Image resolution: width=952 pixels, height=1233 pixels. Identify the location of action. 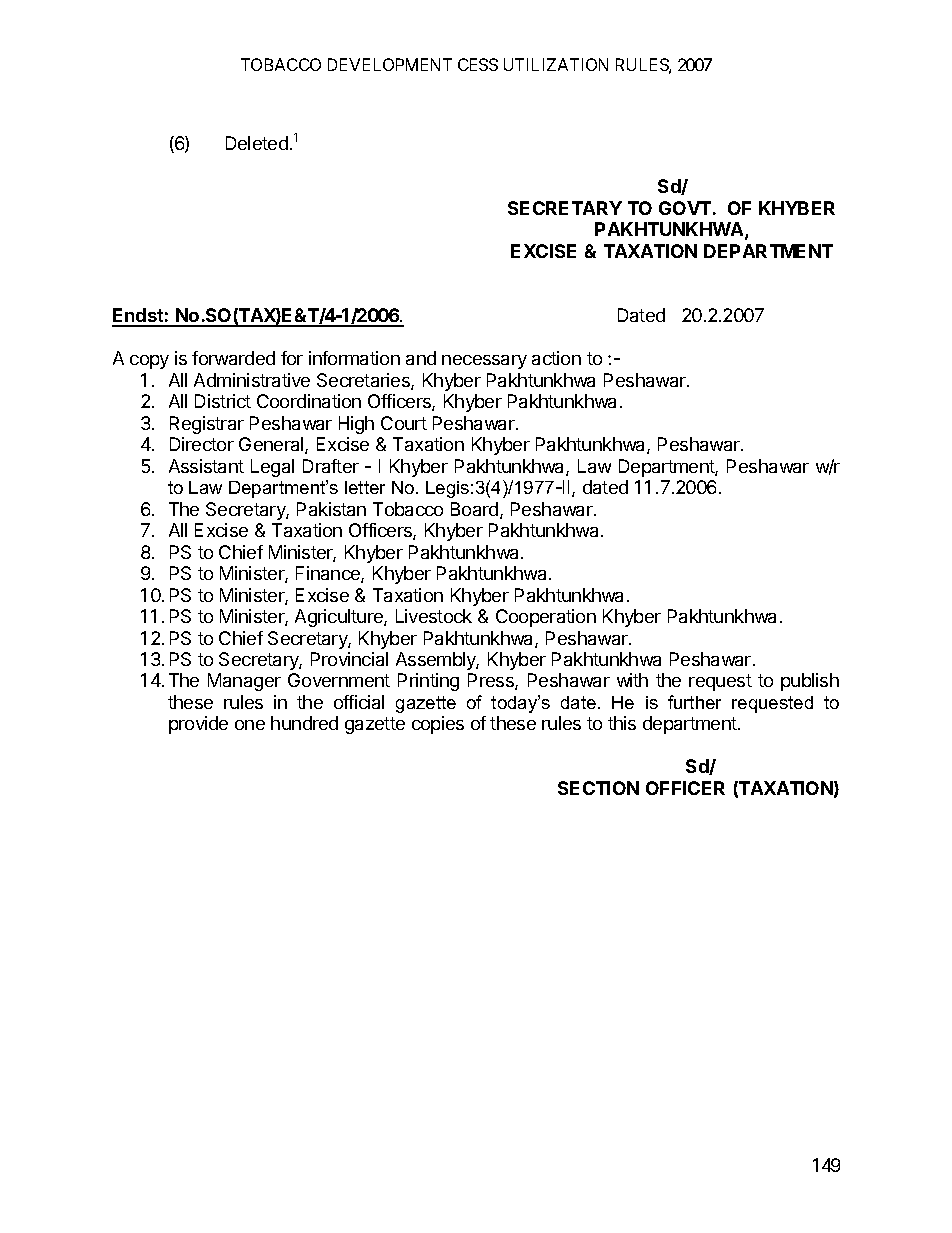
(556, 358).
